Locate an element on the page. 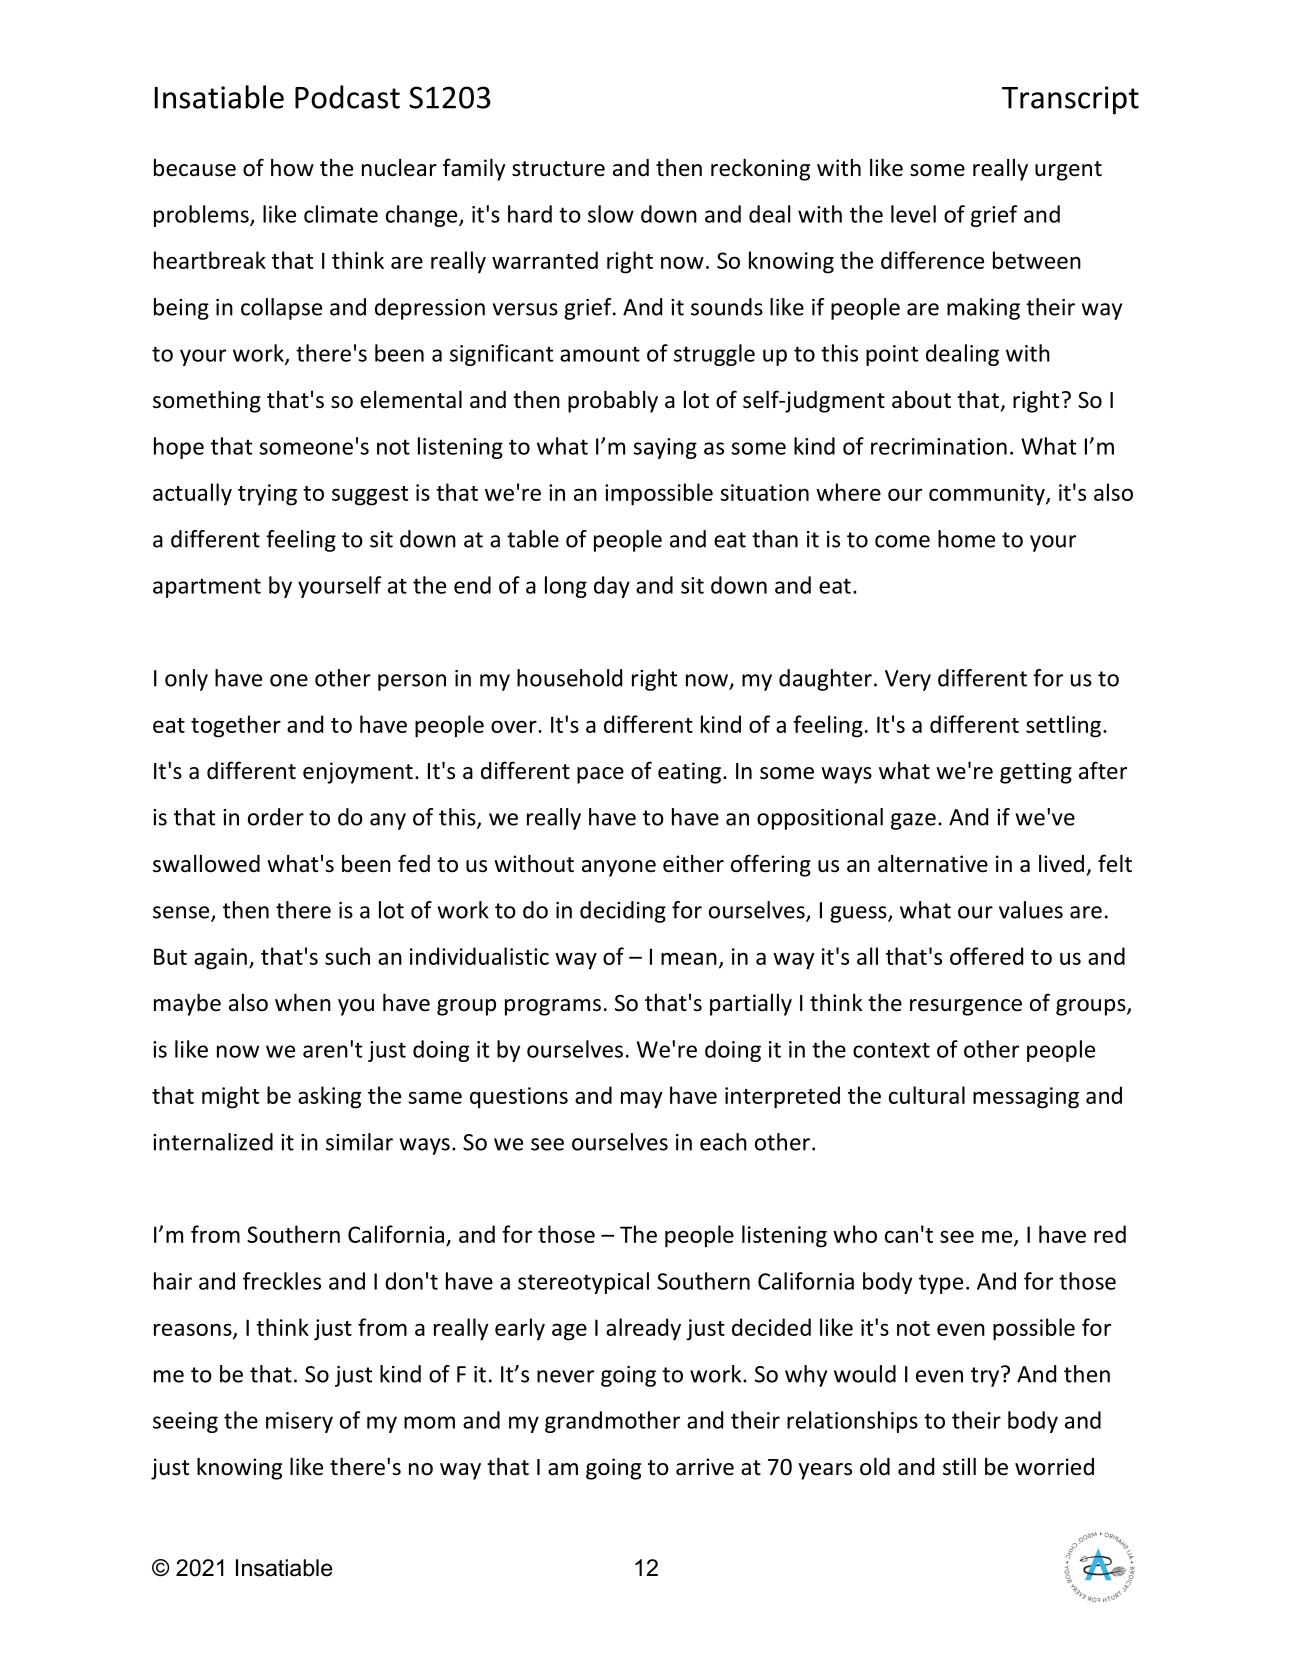  how is located at coordinates (292, 167).
